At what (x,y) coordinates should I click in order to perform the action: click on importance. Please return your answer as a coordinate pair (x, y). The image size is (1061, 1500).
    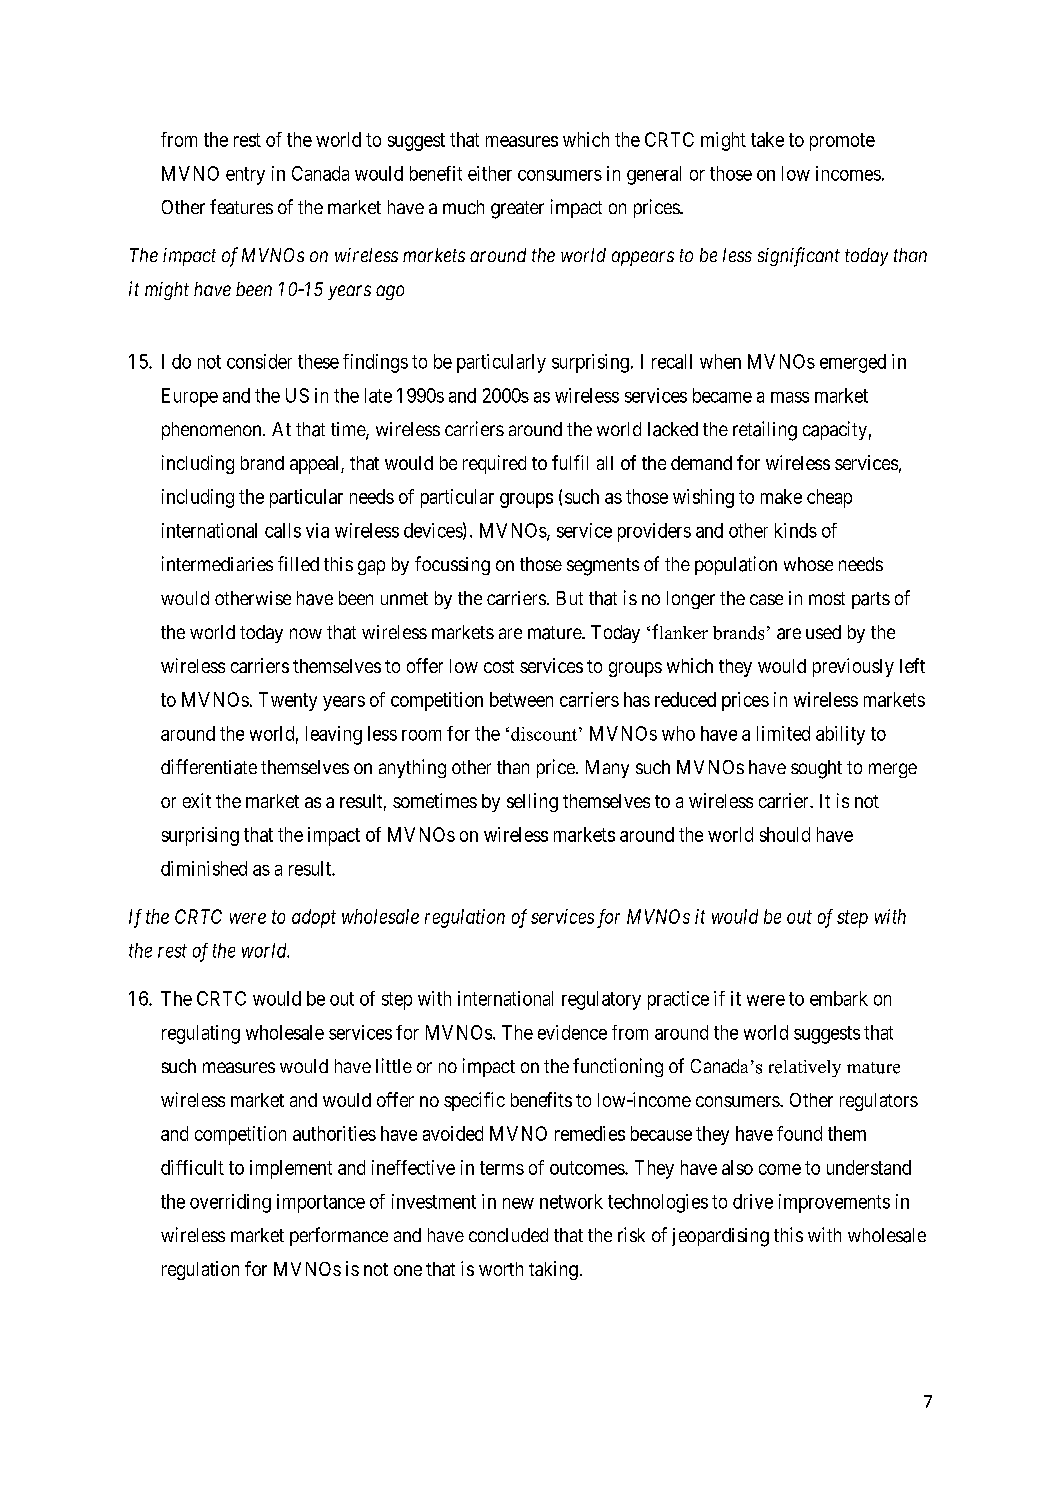
    Looking at the image, I should click on (321, 1203).
